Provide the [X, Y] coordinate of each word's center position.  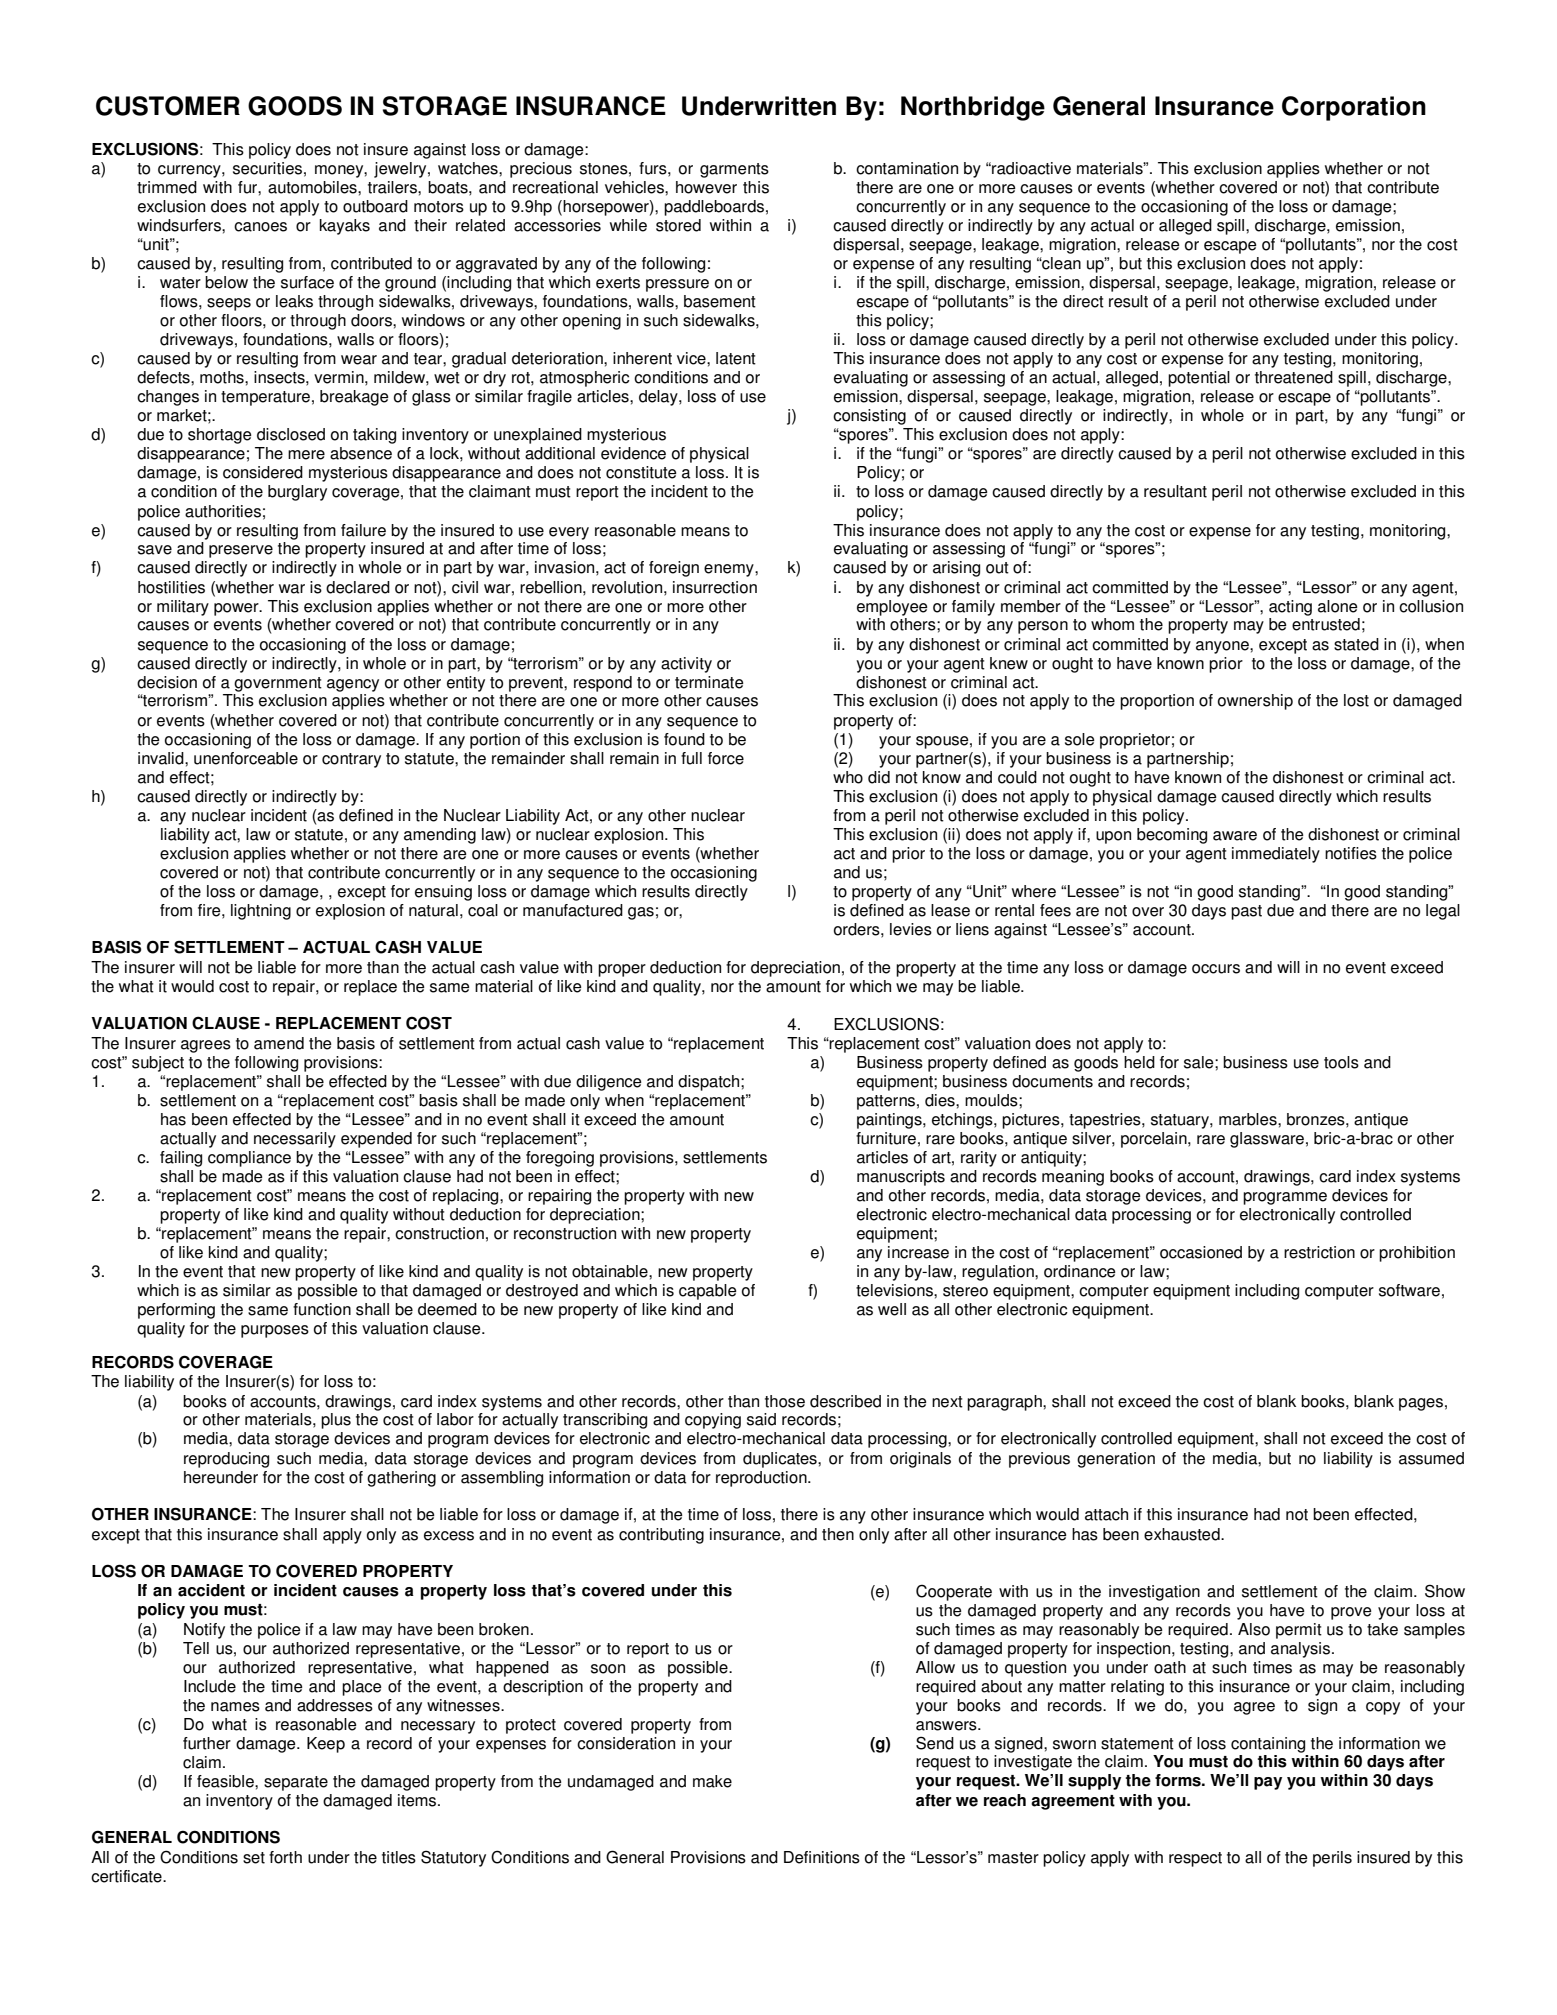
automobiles [313, 187]
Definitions [822, 1857]
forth [285, 1857]
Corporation [1354, 108]
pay [1268, 1783]
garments [734, 170]
